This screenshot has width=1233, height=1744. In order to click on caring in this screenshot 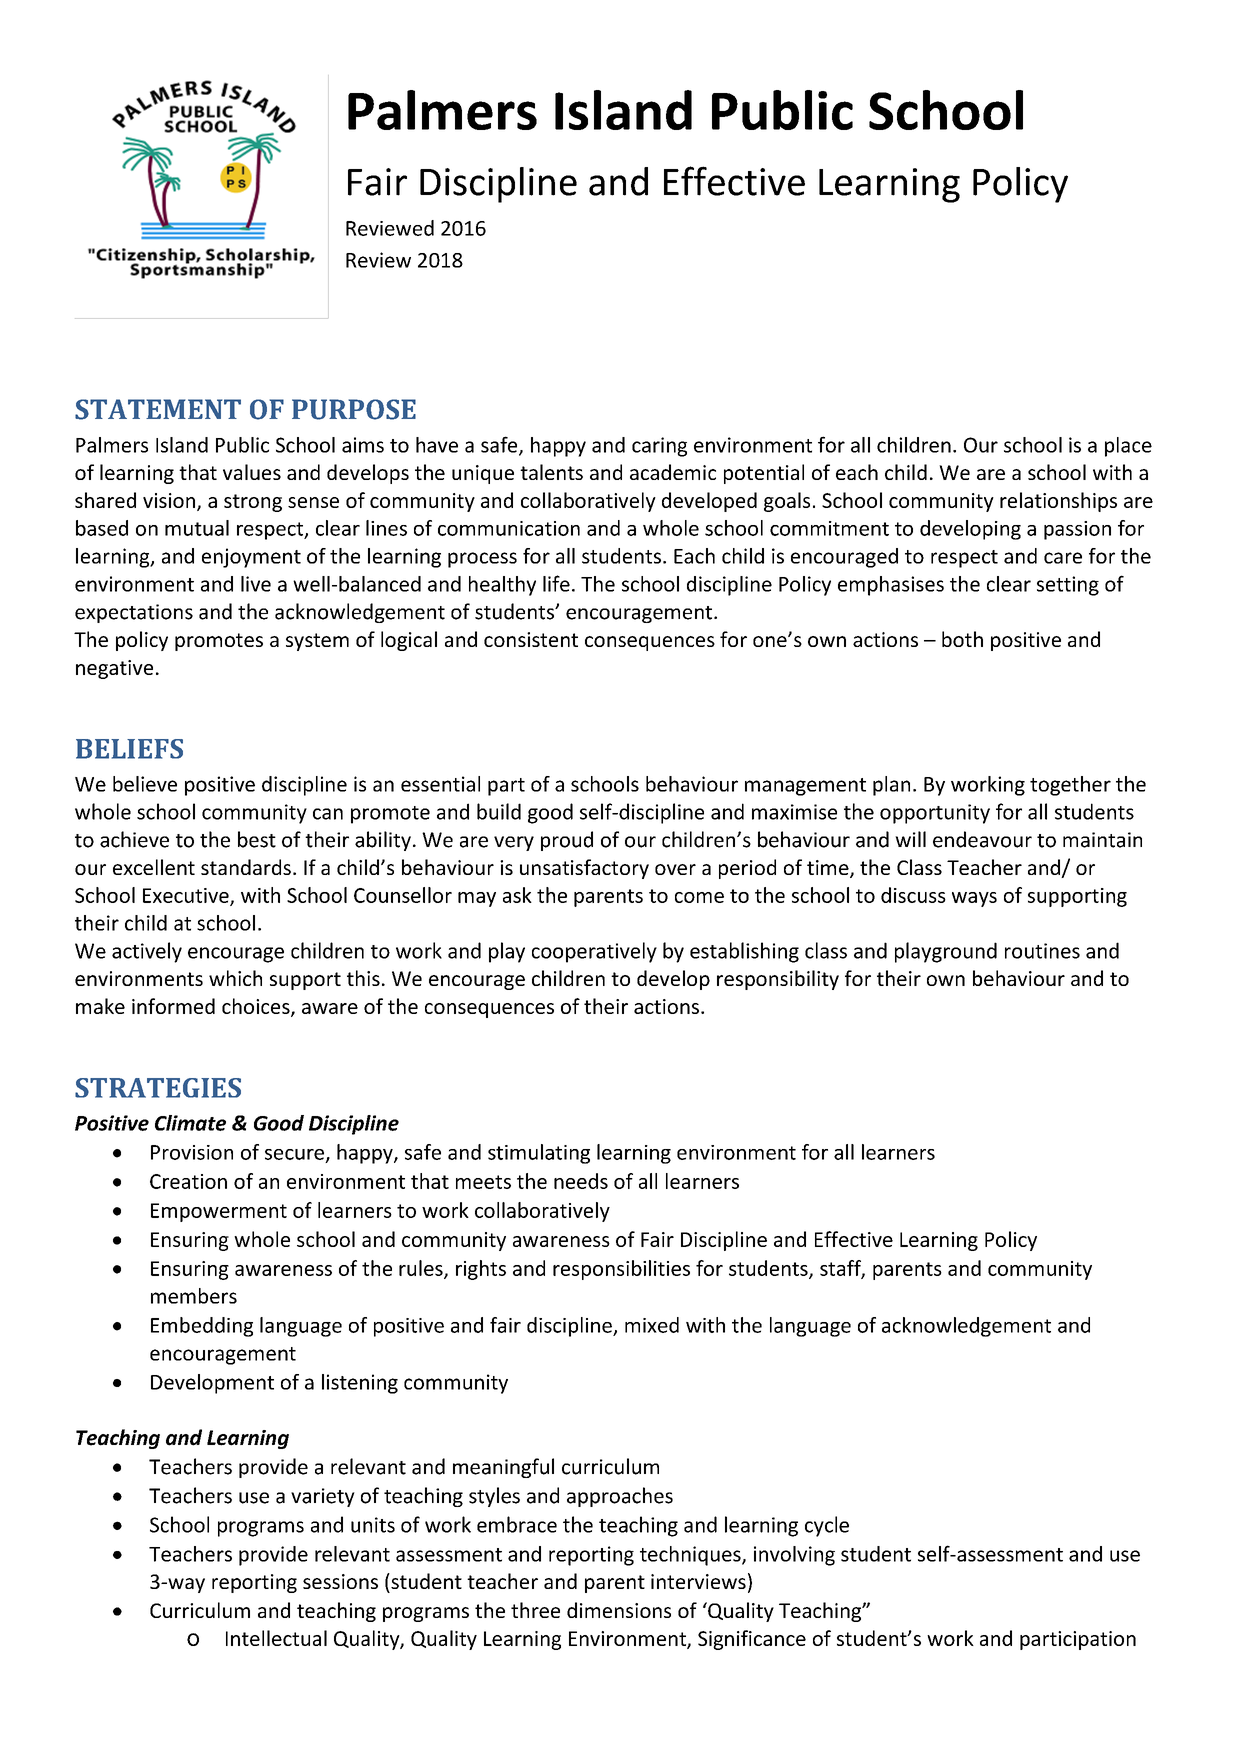, I will do `click(659, 447)`.
